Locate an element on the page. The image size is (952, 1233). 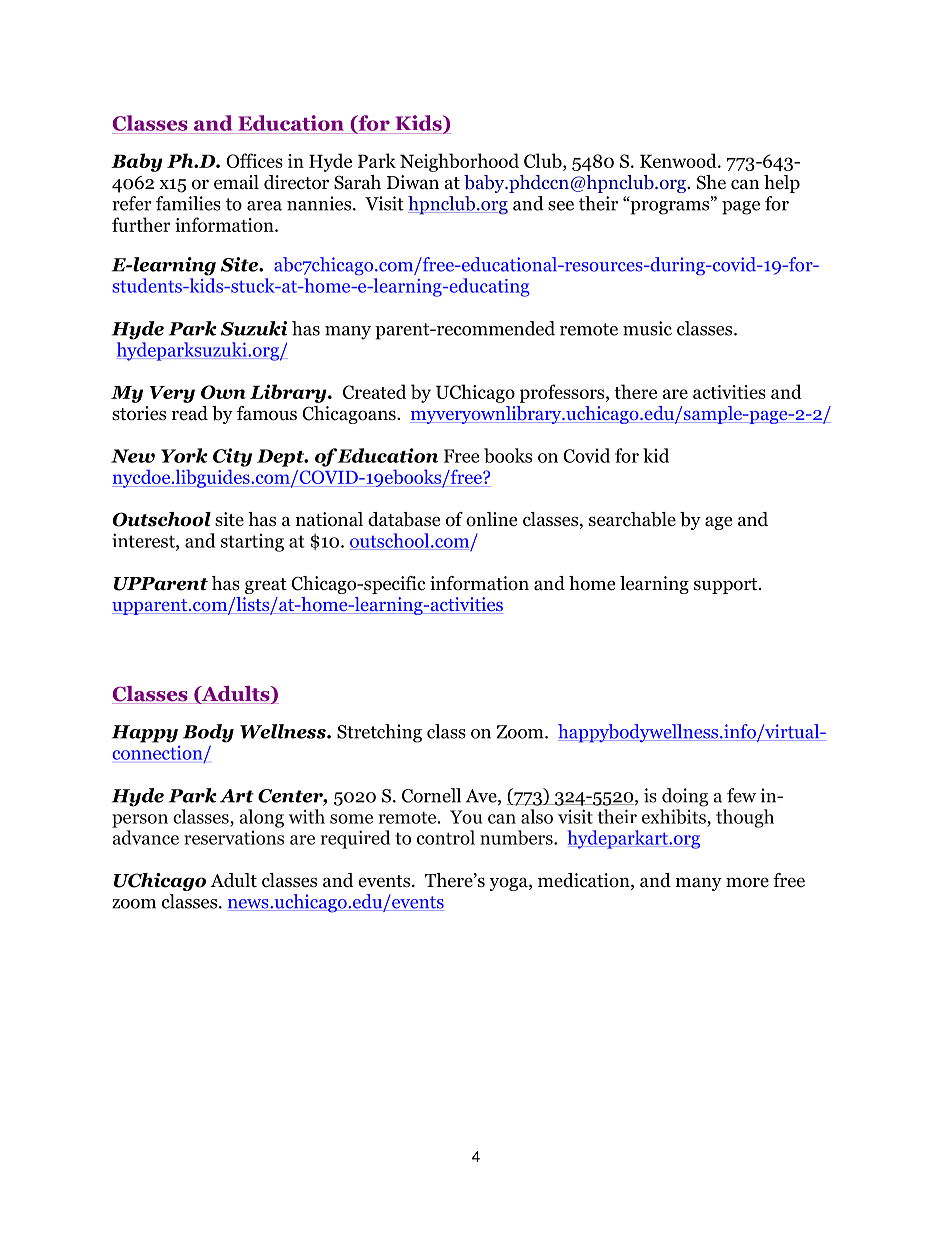
Created is located at coordinates (374, 391).
